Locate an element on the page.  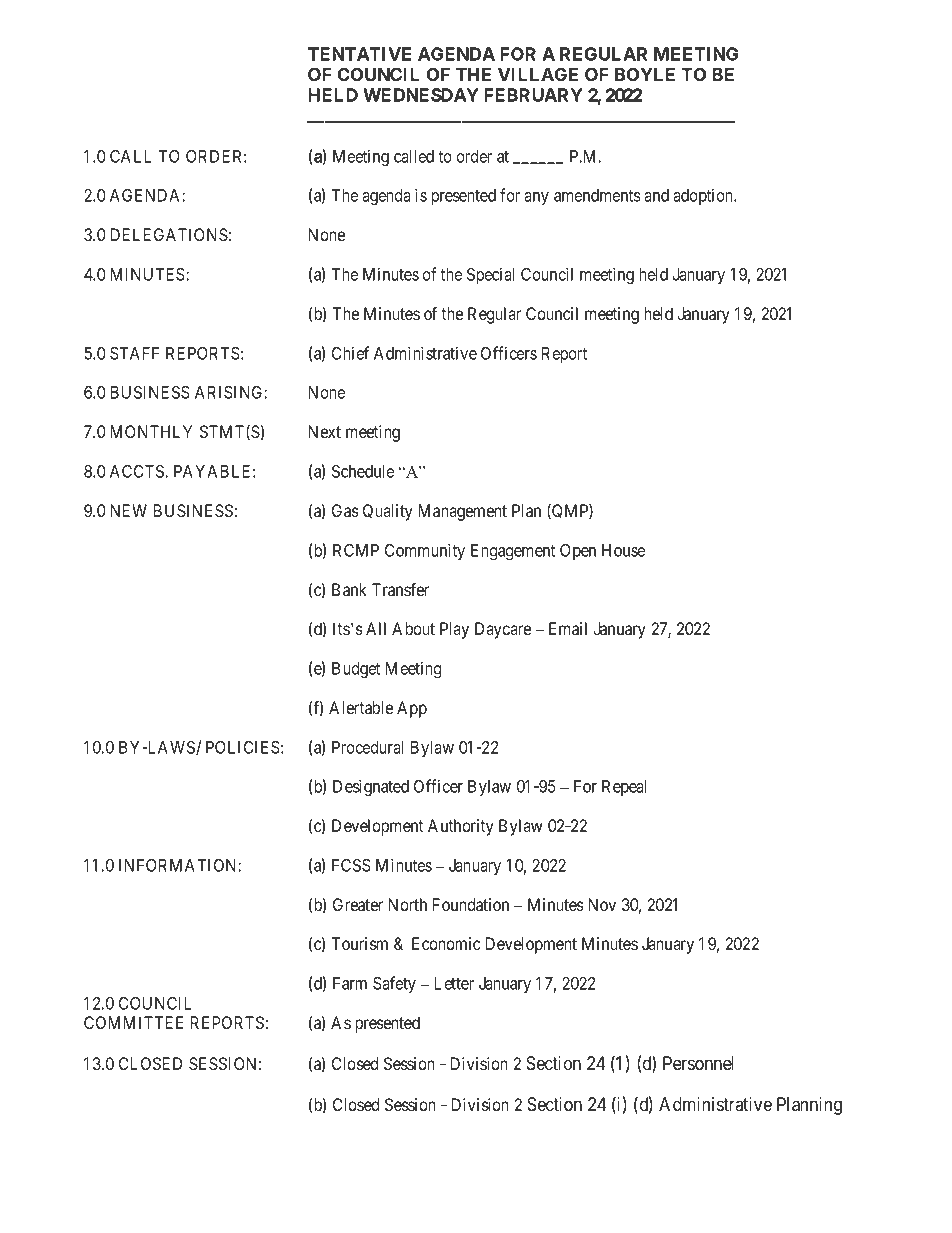
Personnel is located at coordinates (698, 1063).
